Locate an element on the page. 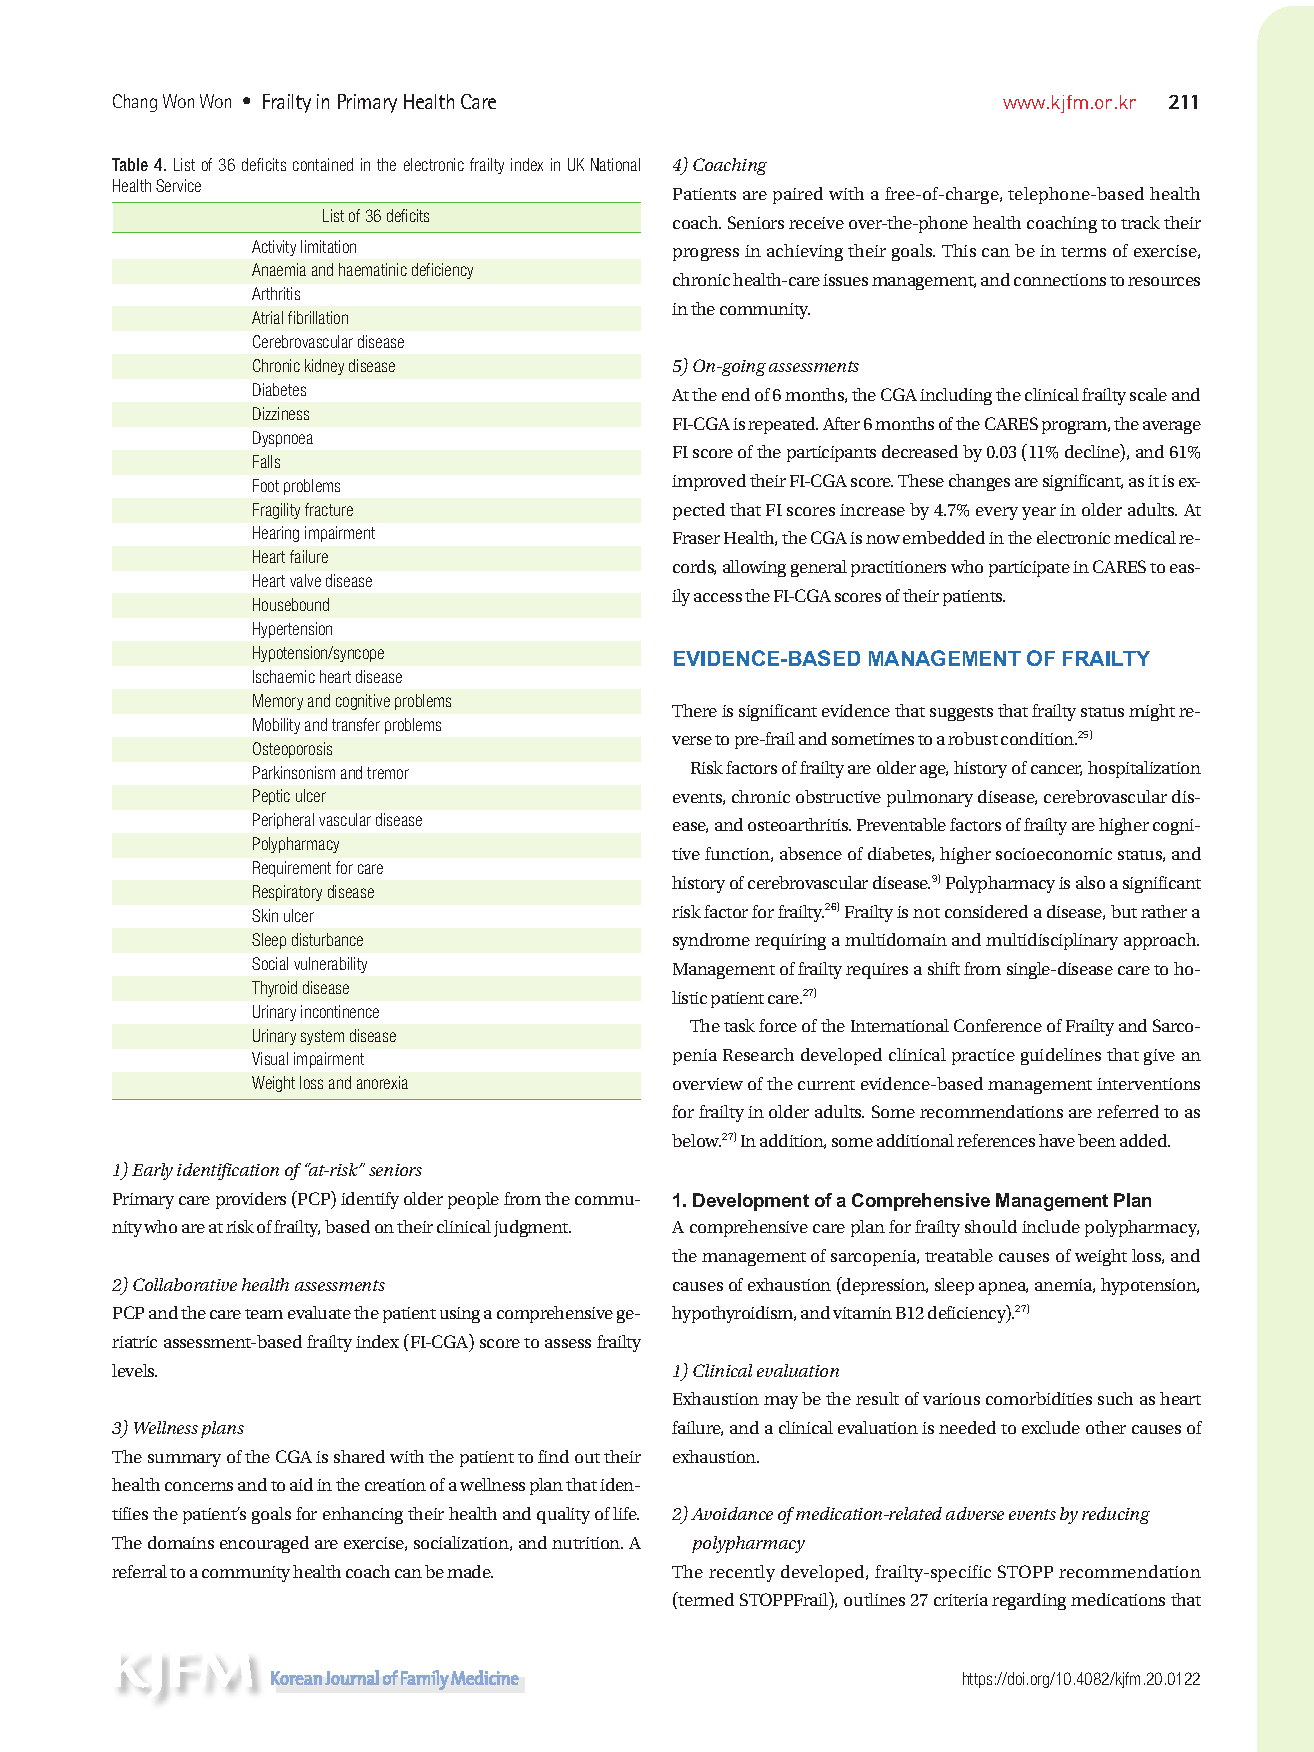 The image size is (1314, 1752). Activity is located at coordinates (274, 248).
